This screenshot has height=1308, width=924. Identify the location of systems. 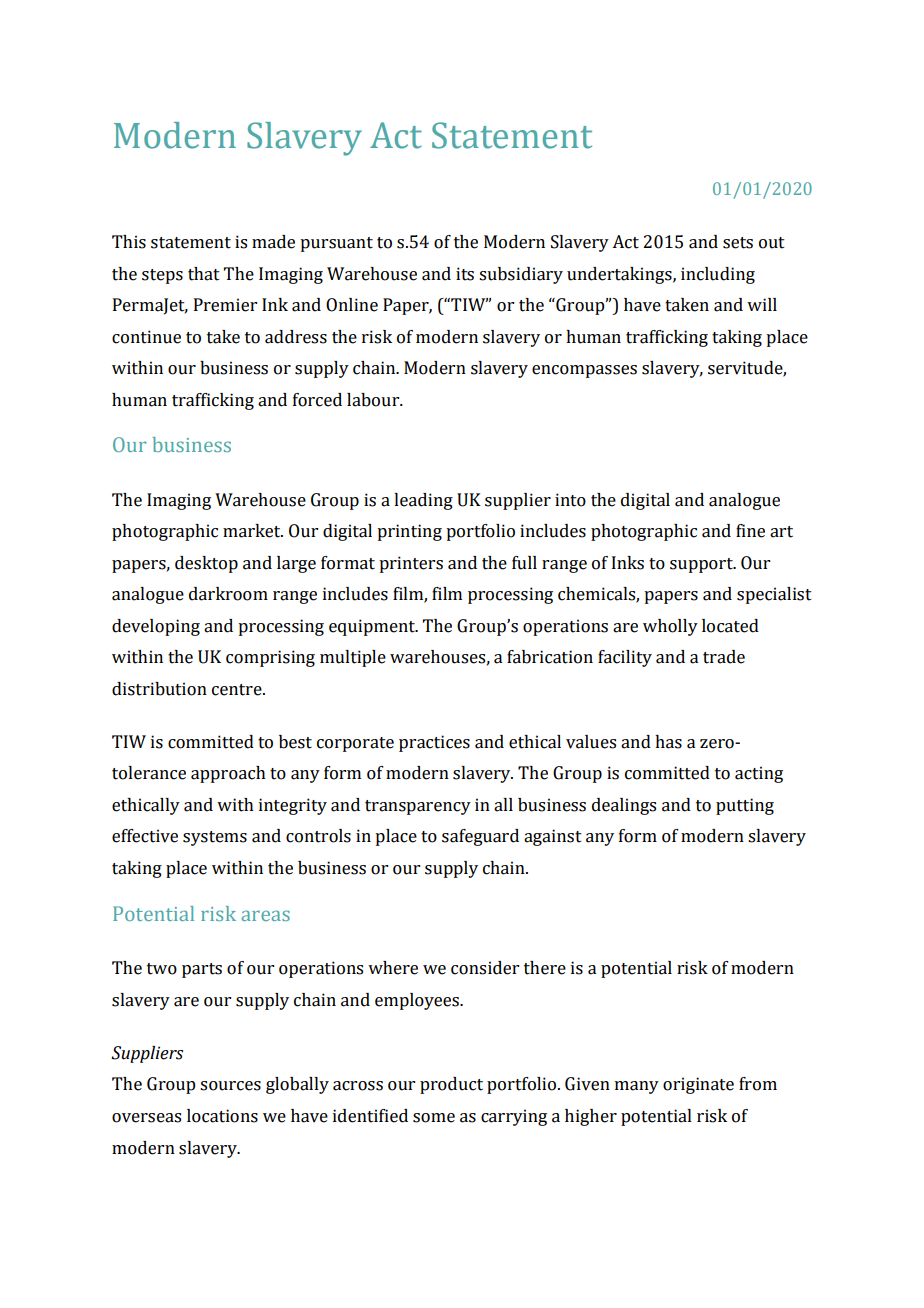
(215, 838).
